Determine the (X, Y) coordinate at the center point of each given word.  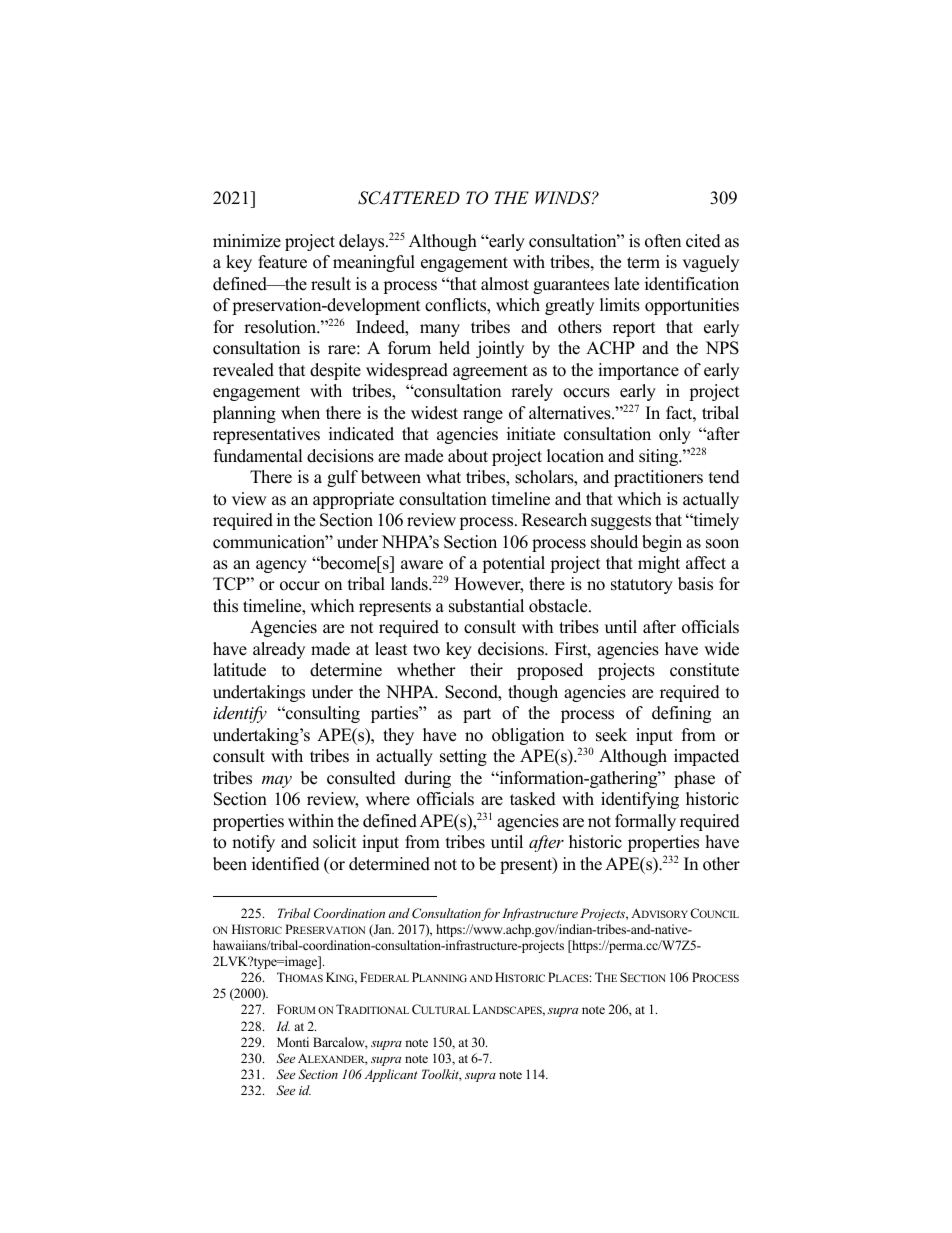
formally (645, 822)
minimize (247, 241)
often (663, 241)
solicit (335, 842)
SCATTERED (409, 198)
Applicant (391, 1075)
